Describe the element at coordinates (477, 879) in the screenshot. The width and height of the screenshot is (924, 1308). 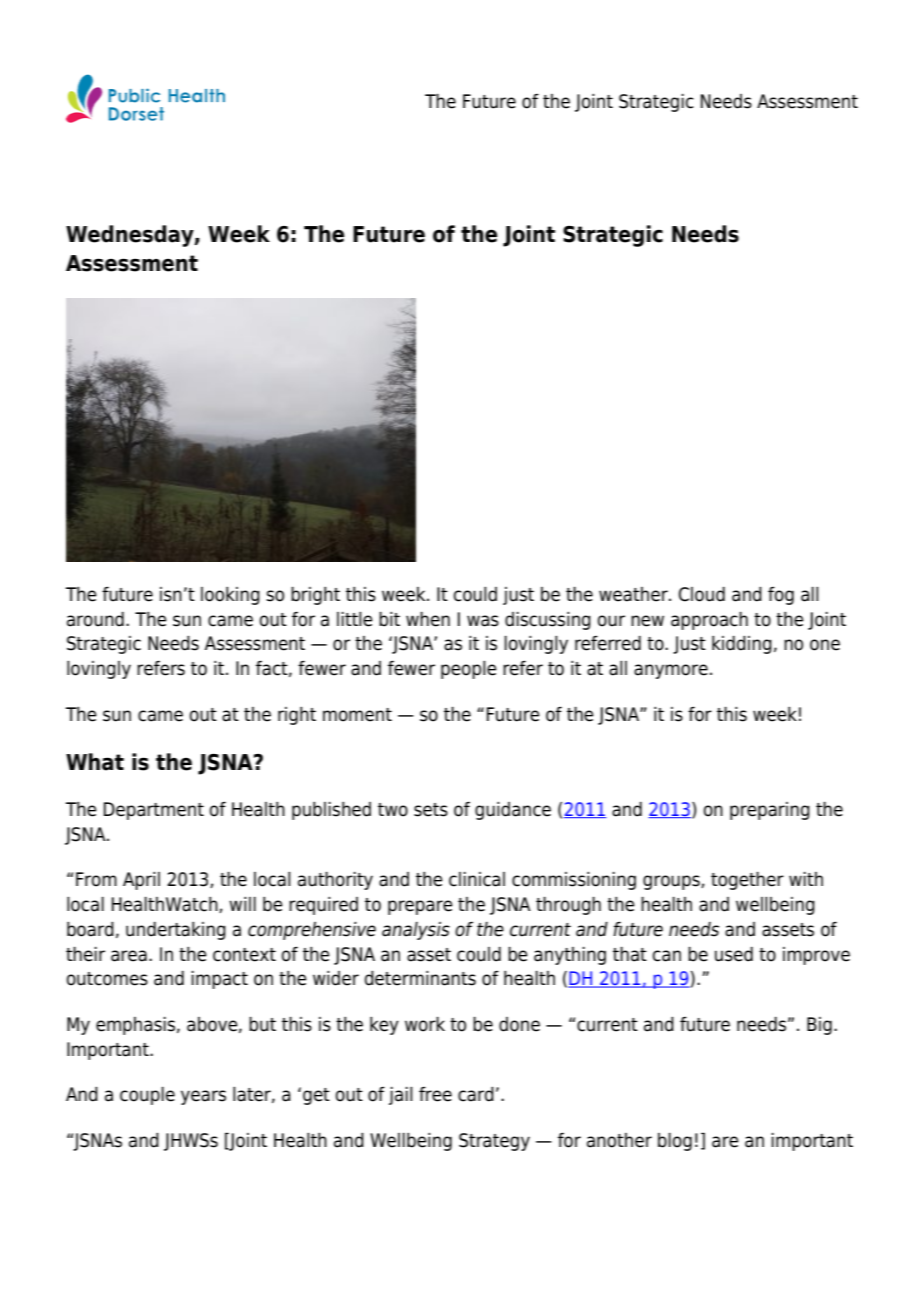
I see `clinical` at that location.
